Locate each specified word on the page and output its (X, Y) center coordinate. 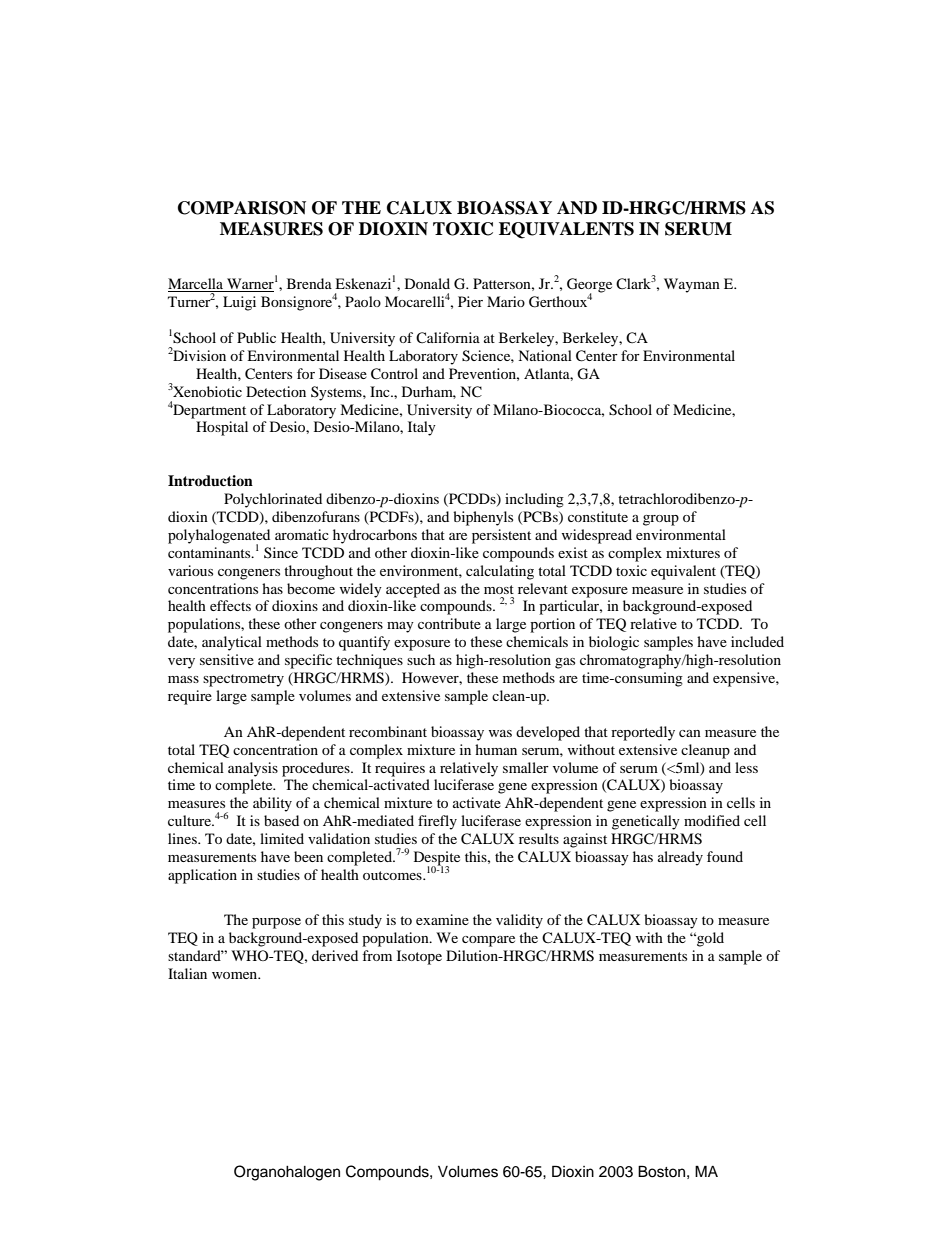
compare (488, 941)
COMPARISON (242, 208)
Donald (427, 283)
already (680, 858)
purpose (276, 923)
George (589, 286)
